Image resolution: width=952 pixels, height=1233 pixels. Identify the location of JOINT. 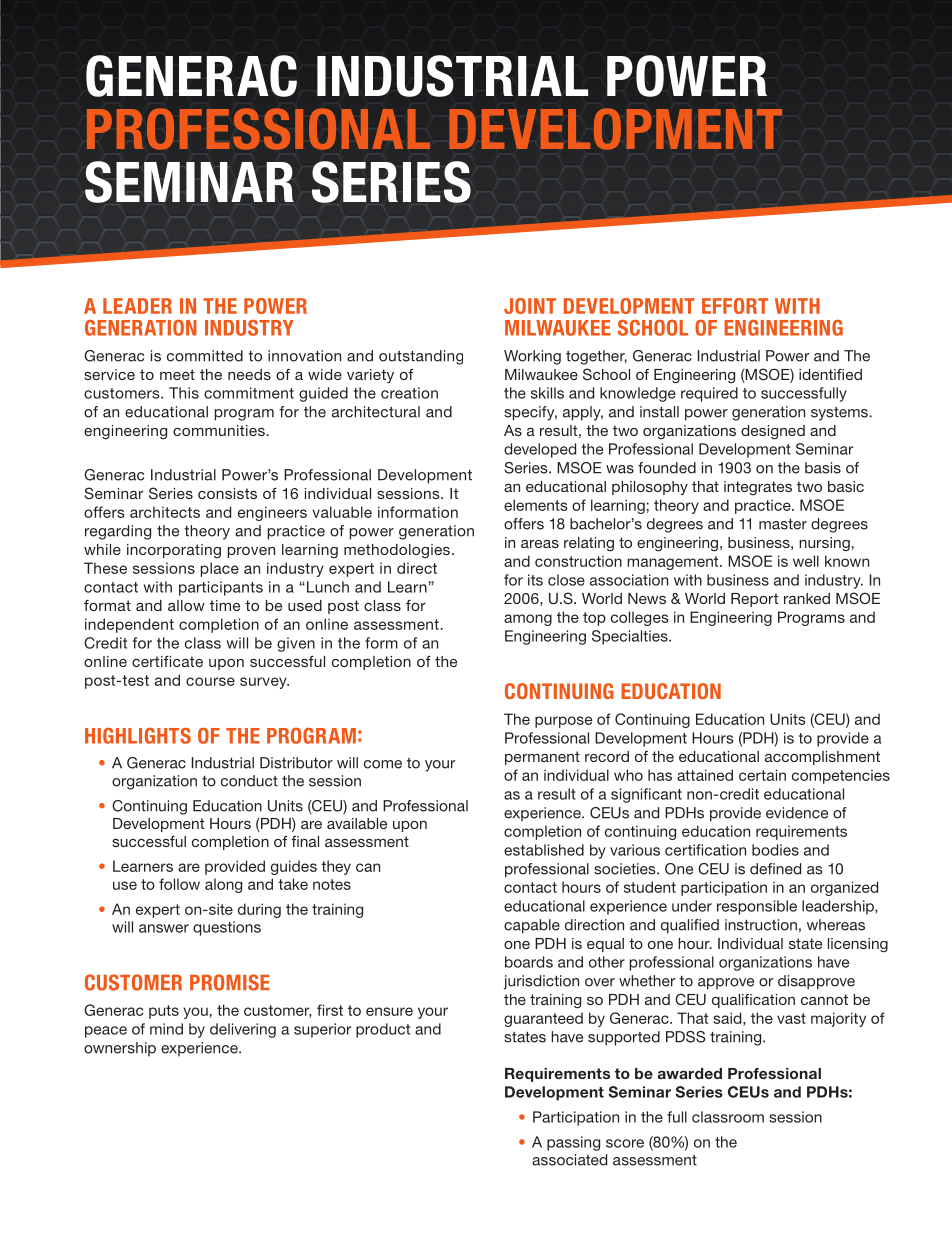
(530, 306).
